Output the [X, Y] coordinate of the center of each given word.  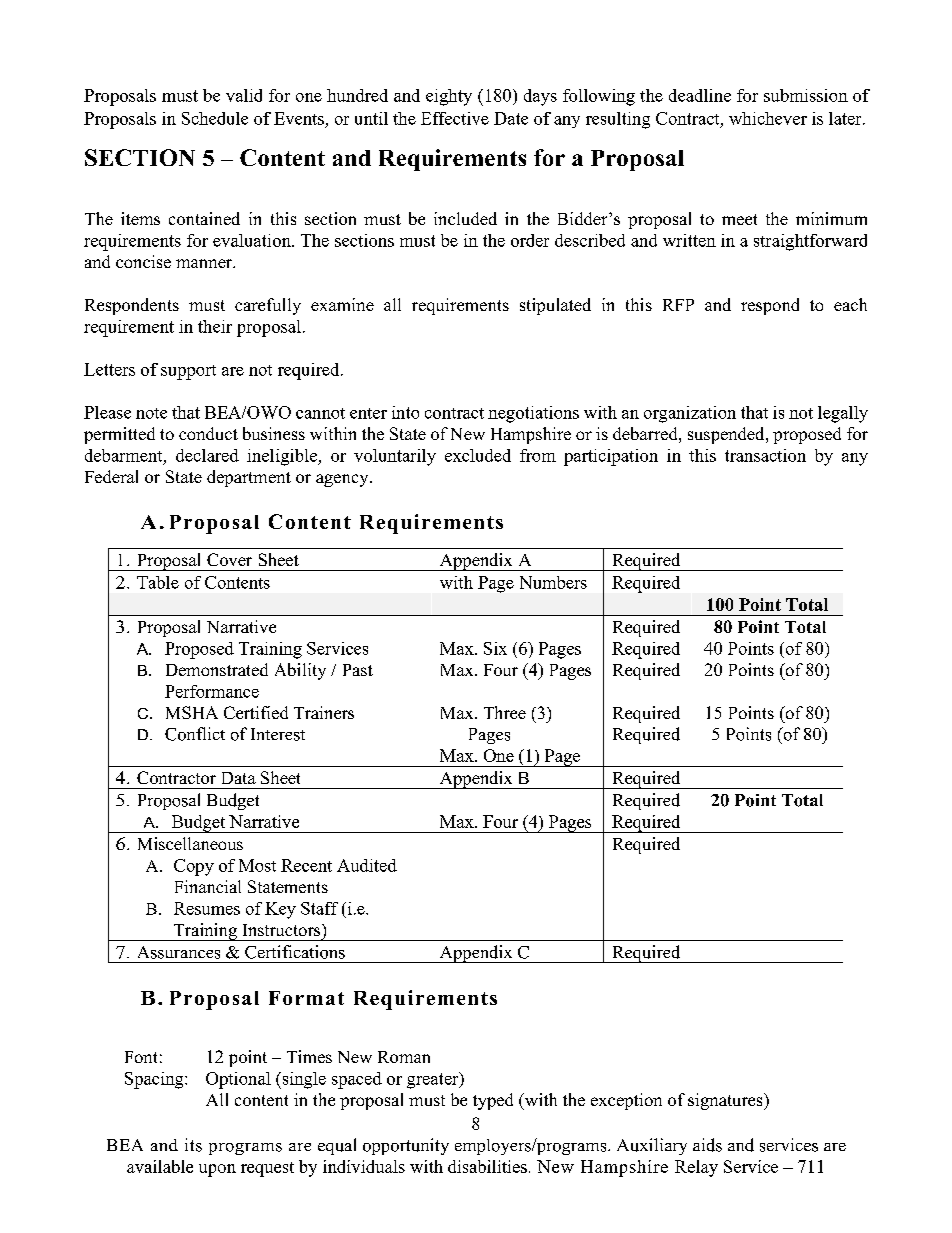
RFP [678, 305]
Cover [229, 559]
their [215, 326]
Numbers [553, 582]
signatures [726, 1101]
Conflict [195, 734]
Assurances [179, 952]
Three [505, 712]
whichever [768, 118]
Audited [367, 865]
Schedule [215, 118]
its [193, 1145]
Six [495, 648]
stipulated [555, 306]
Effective [455, 118]
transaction [765, 455]
